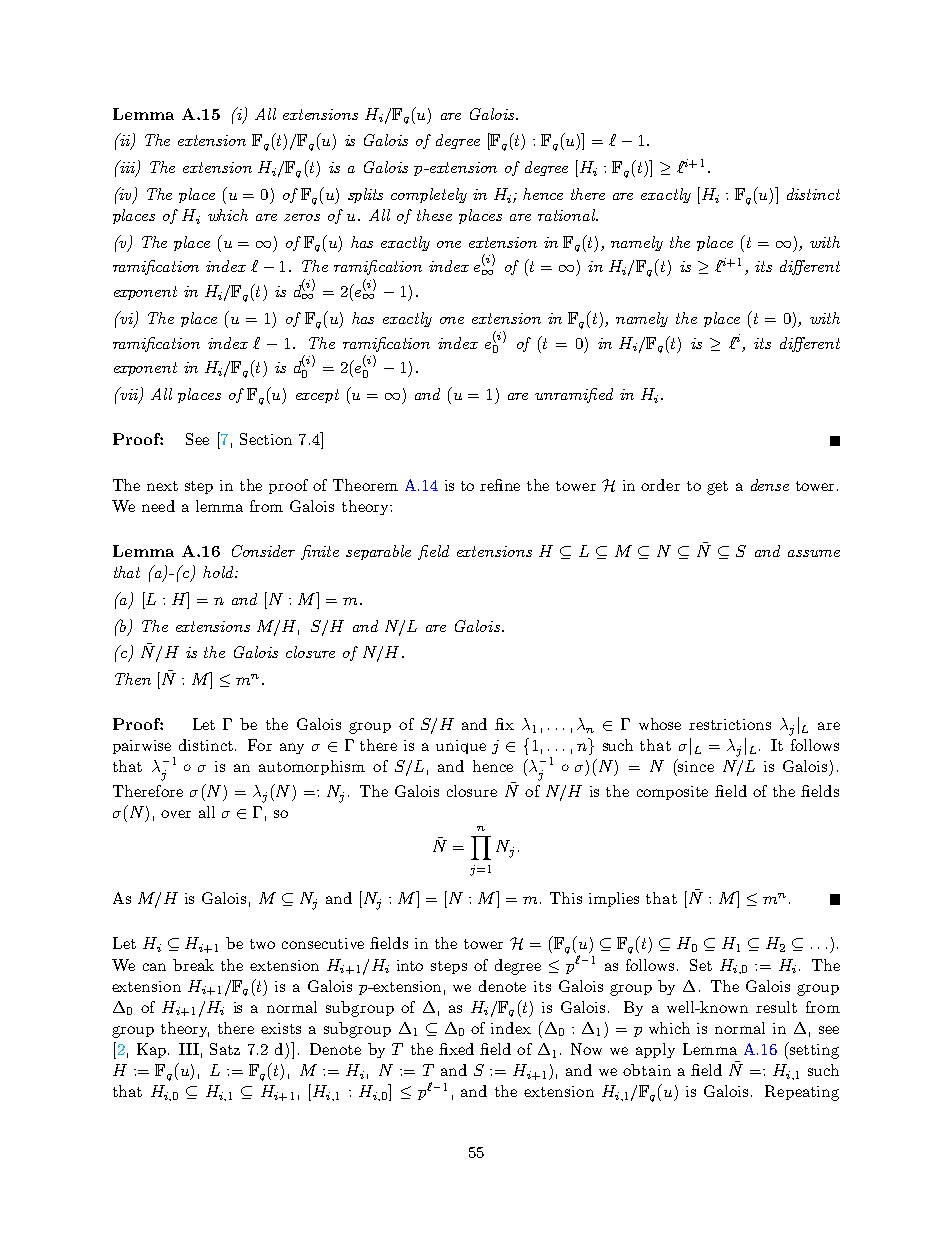  I want to click on restrictions, so click(730, 724).
